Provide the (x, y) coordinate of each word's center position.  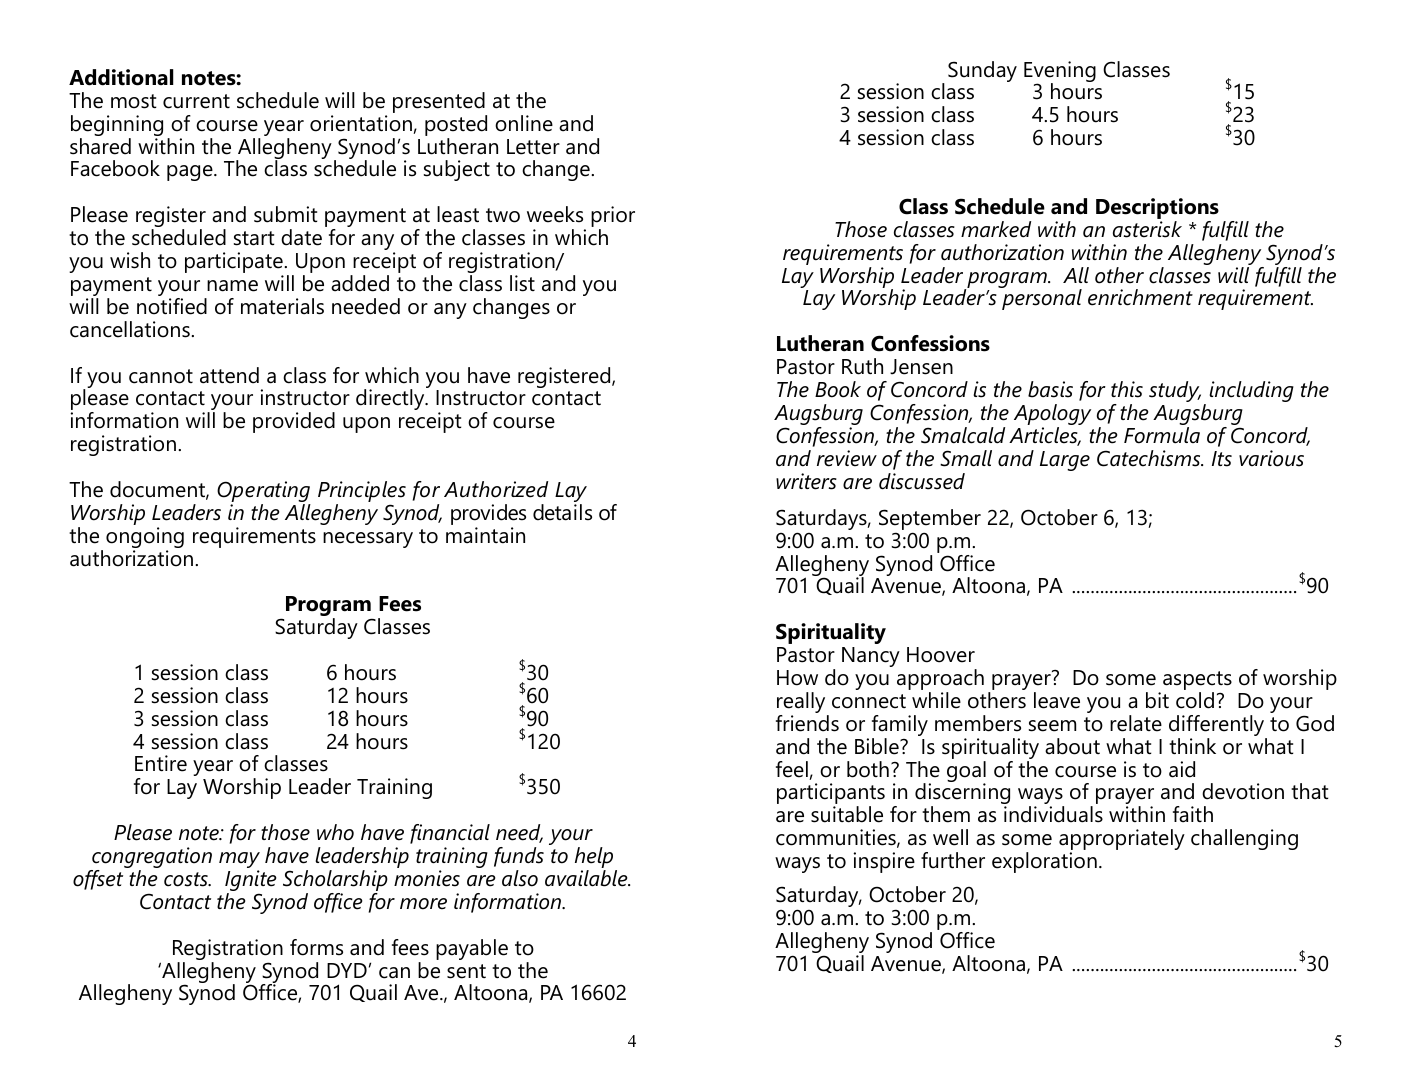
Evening (1060, 72)
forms (316, 947)
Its (1222, 459)
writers (806, 481)
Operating (264, 493)
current (196, 101)
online (524, 123)
